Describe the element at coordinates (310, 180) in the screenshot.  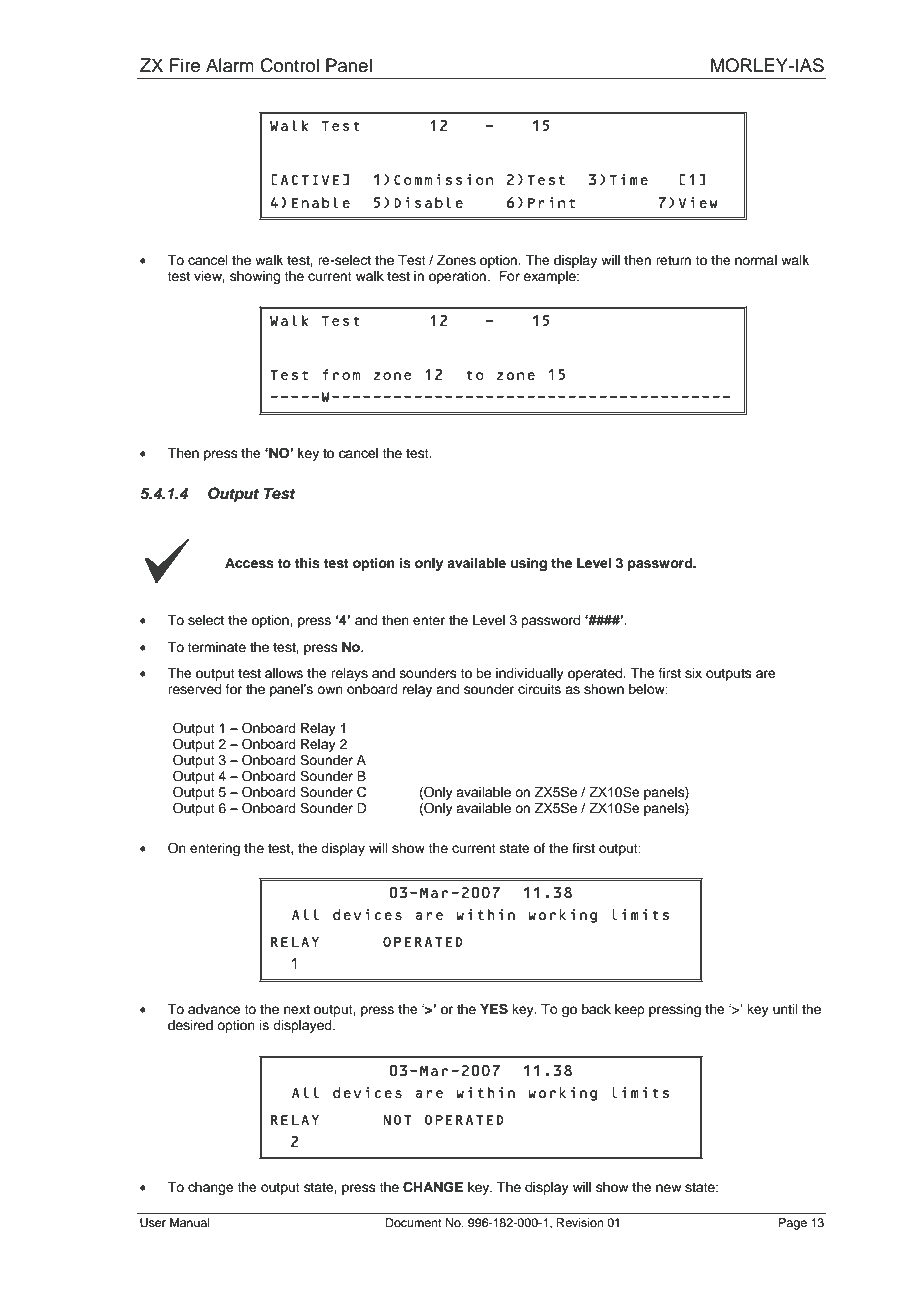
I see `ACTIVE` at that location.
